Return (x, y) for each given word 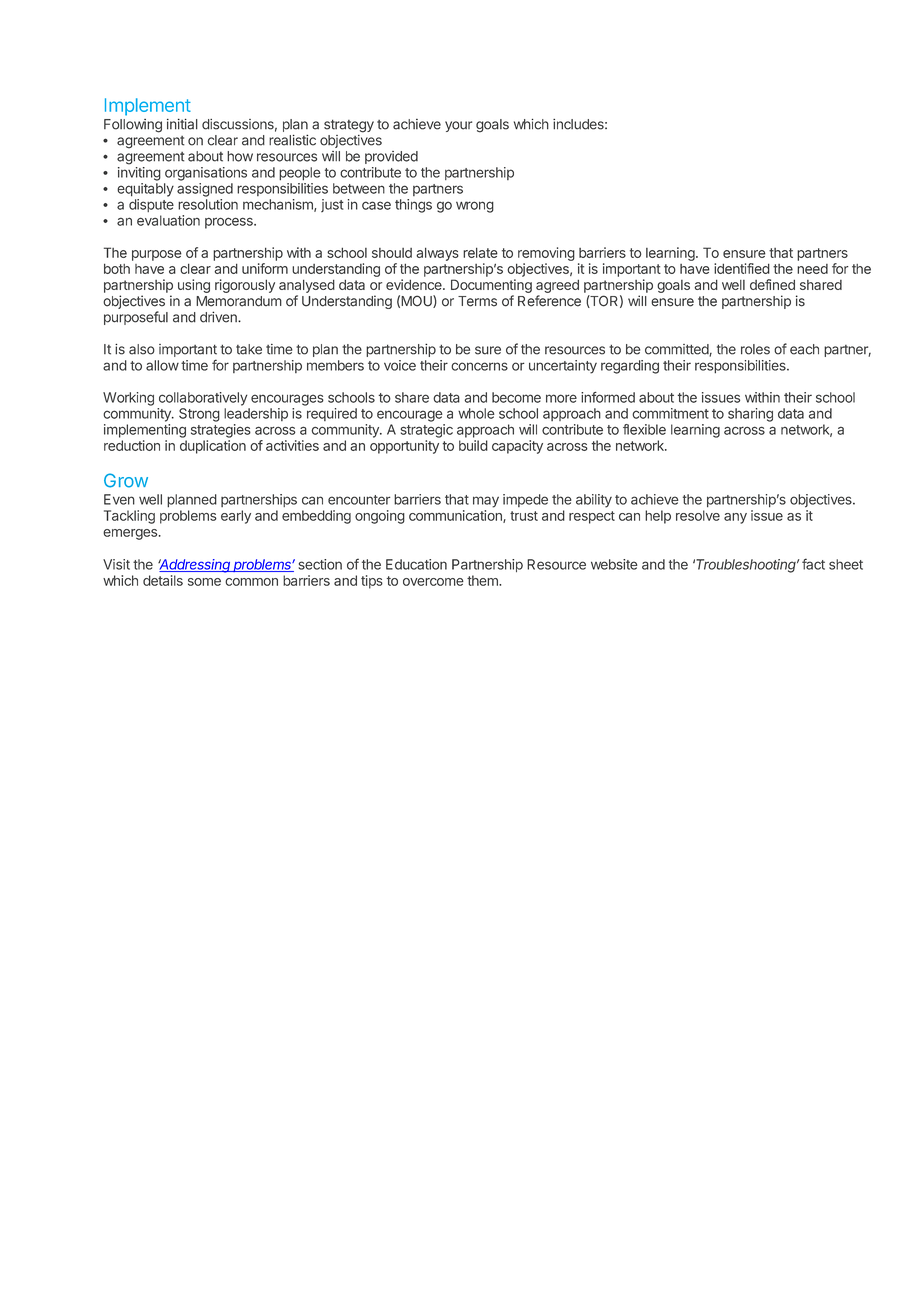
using (194, 286)
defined (772, 284)
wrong (475, 207)
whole (476, 413)
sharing (750, 415)
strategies (221, 431)
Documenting (491, 286)
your (458, 126)
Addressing (195, 566)
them (483, 580)
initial (182, 124)
